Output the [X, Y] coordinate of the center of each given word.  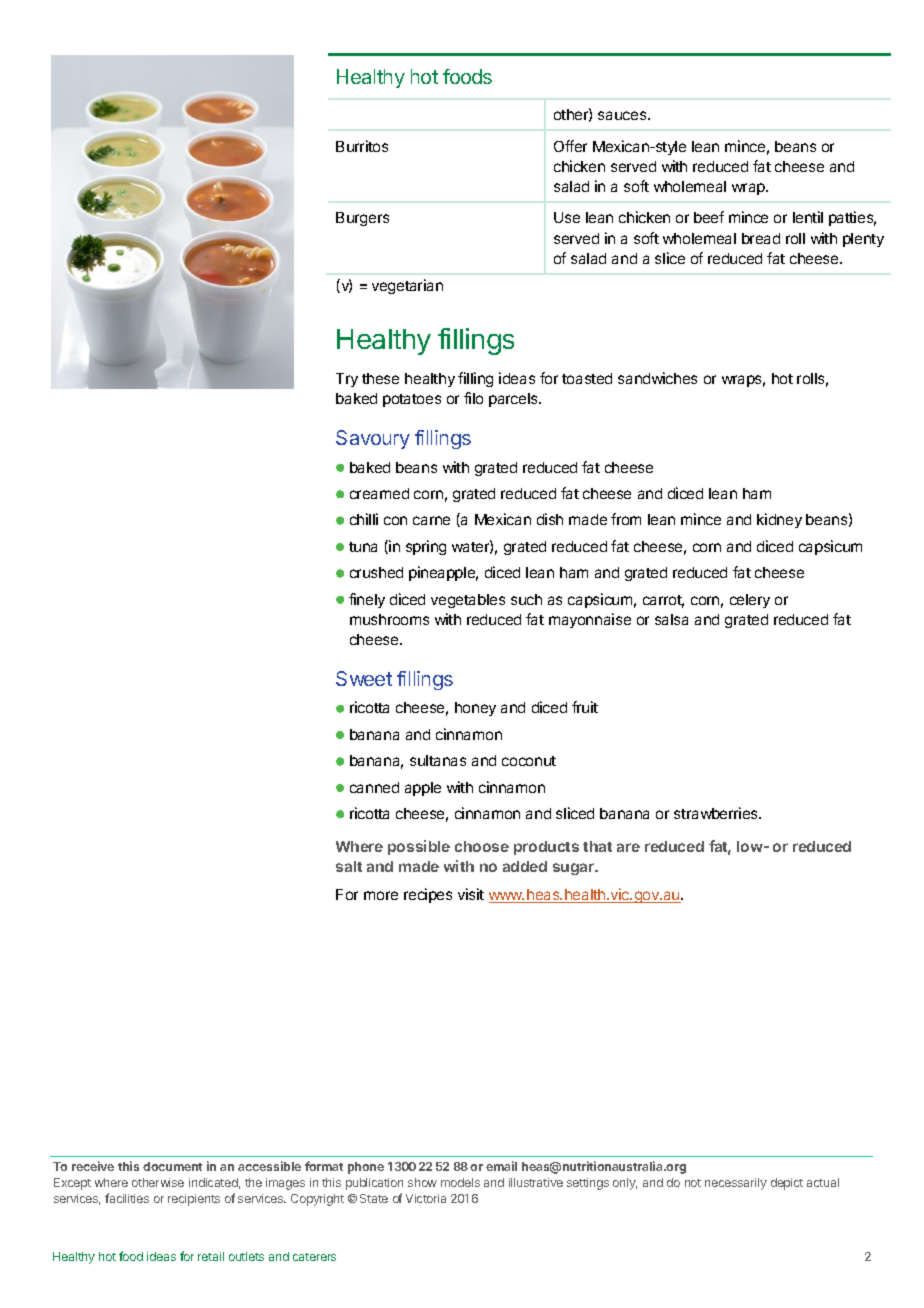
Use [567, 217]
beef [709, 217]
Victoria [426, 1198]
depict [787, 1184]
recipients [194, 1200]
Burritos [362, 146]
